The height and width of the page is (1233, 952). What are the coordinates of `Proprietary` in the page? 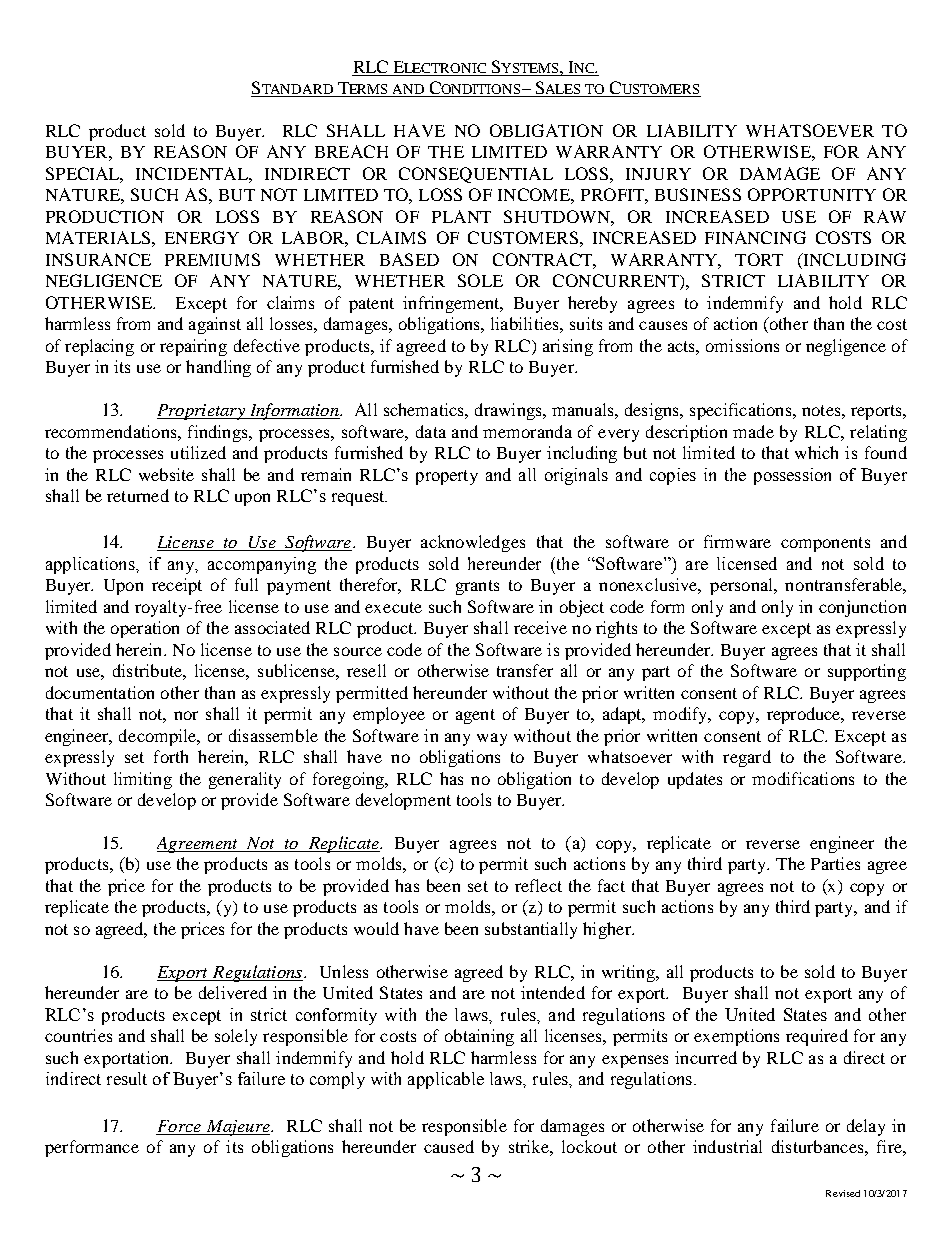 It's located at (202, 412).
